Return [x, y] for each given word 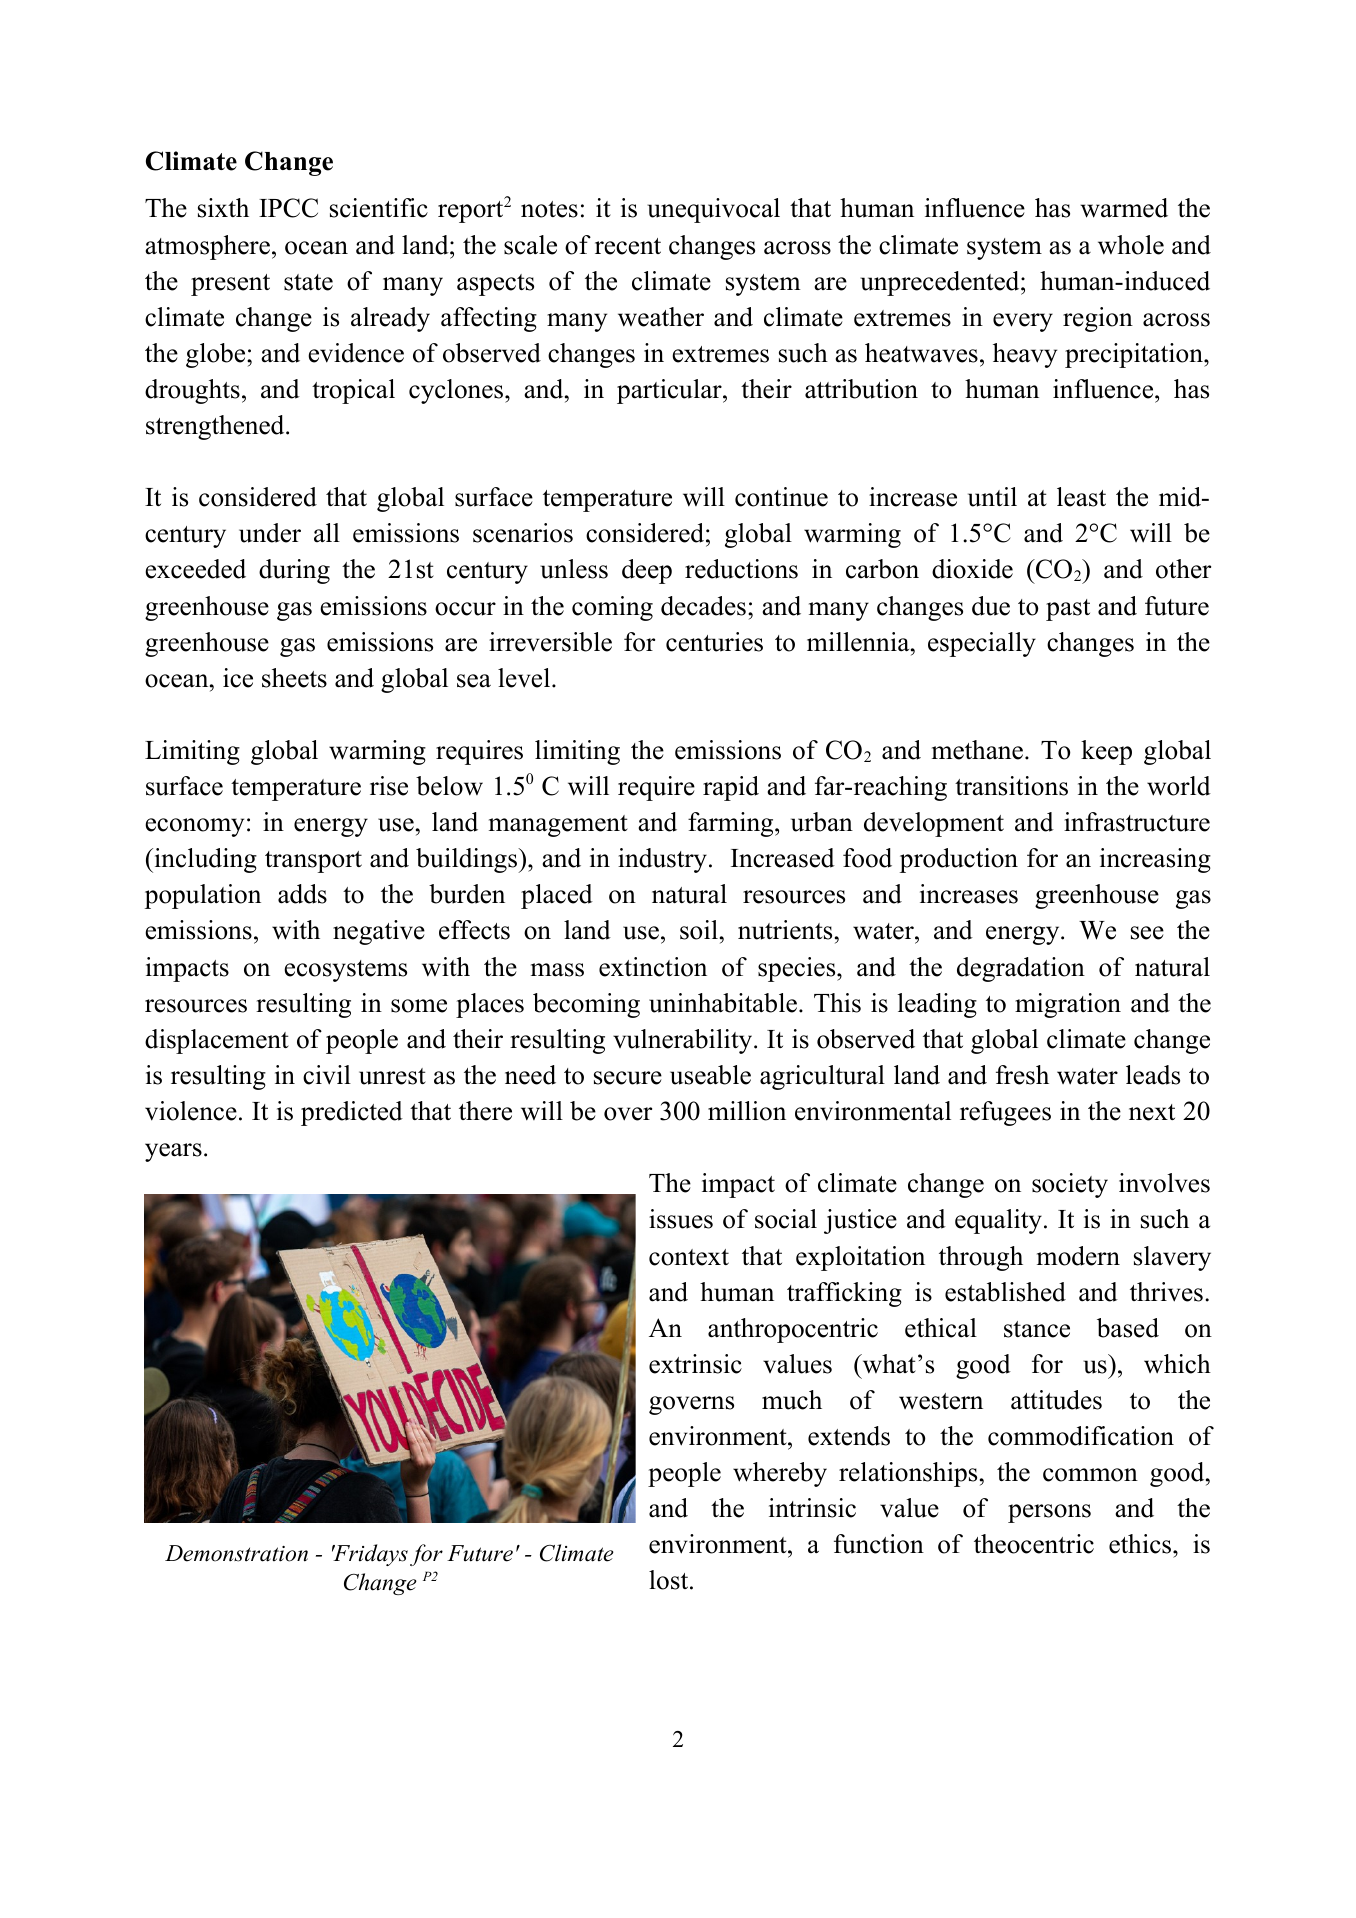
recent [628, 246]
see [1147, 933]
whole [1131, 245]
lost [670, 1580]
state [308, 282]
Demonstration [236, 1553]
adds [302, 894]
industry [662, 860]
